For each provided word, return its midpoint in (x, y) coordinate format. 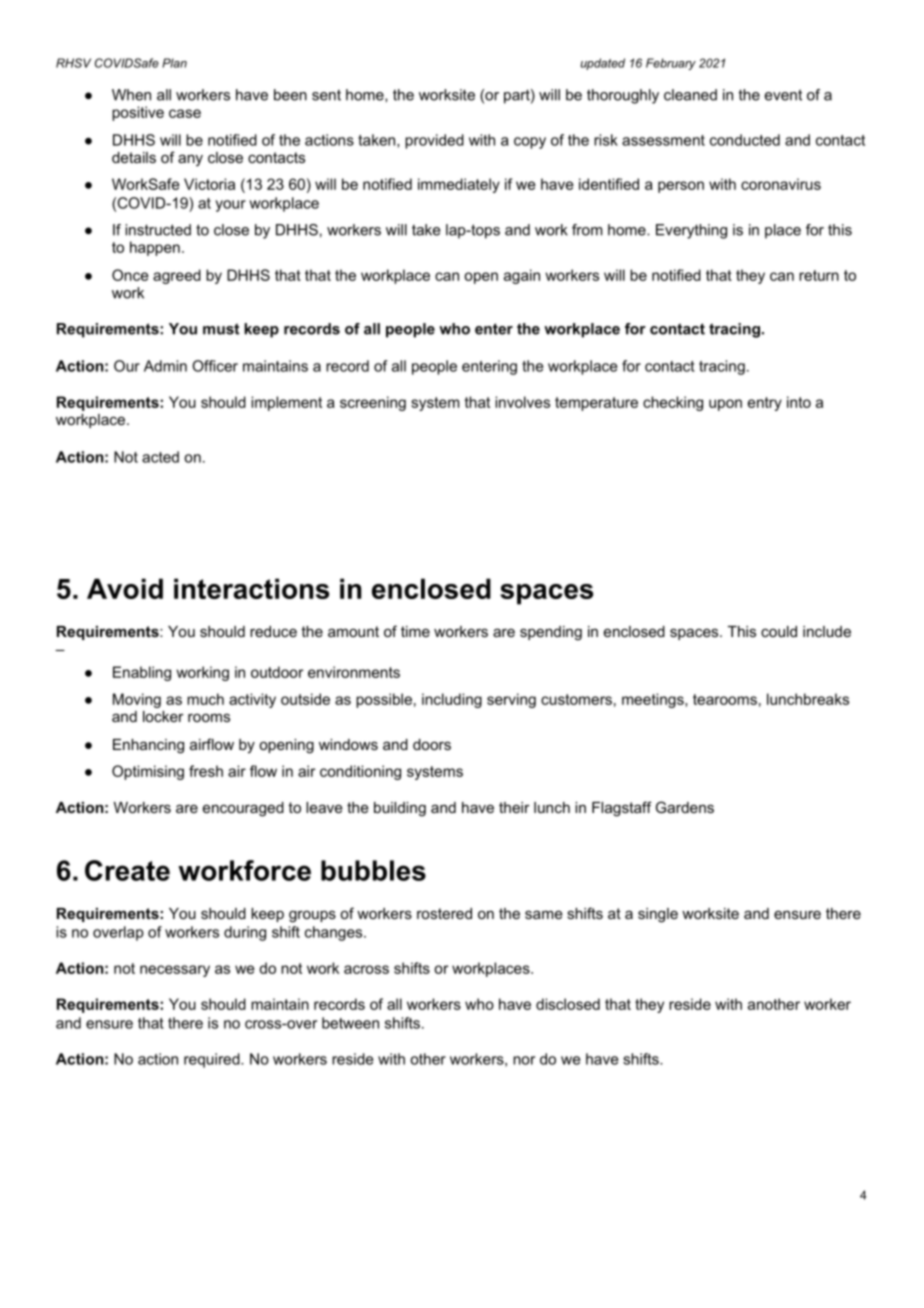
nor (524, 1060)
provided (434, 141)
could (779, 631)
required (213, 1060)
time (415, 631)
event (783, 95)
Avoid (125, 588)
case (185, 113)
